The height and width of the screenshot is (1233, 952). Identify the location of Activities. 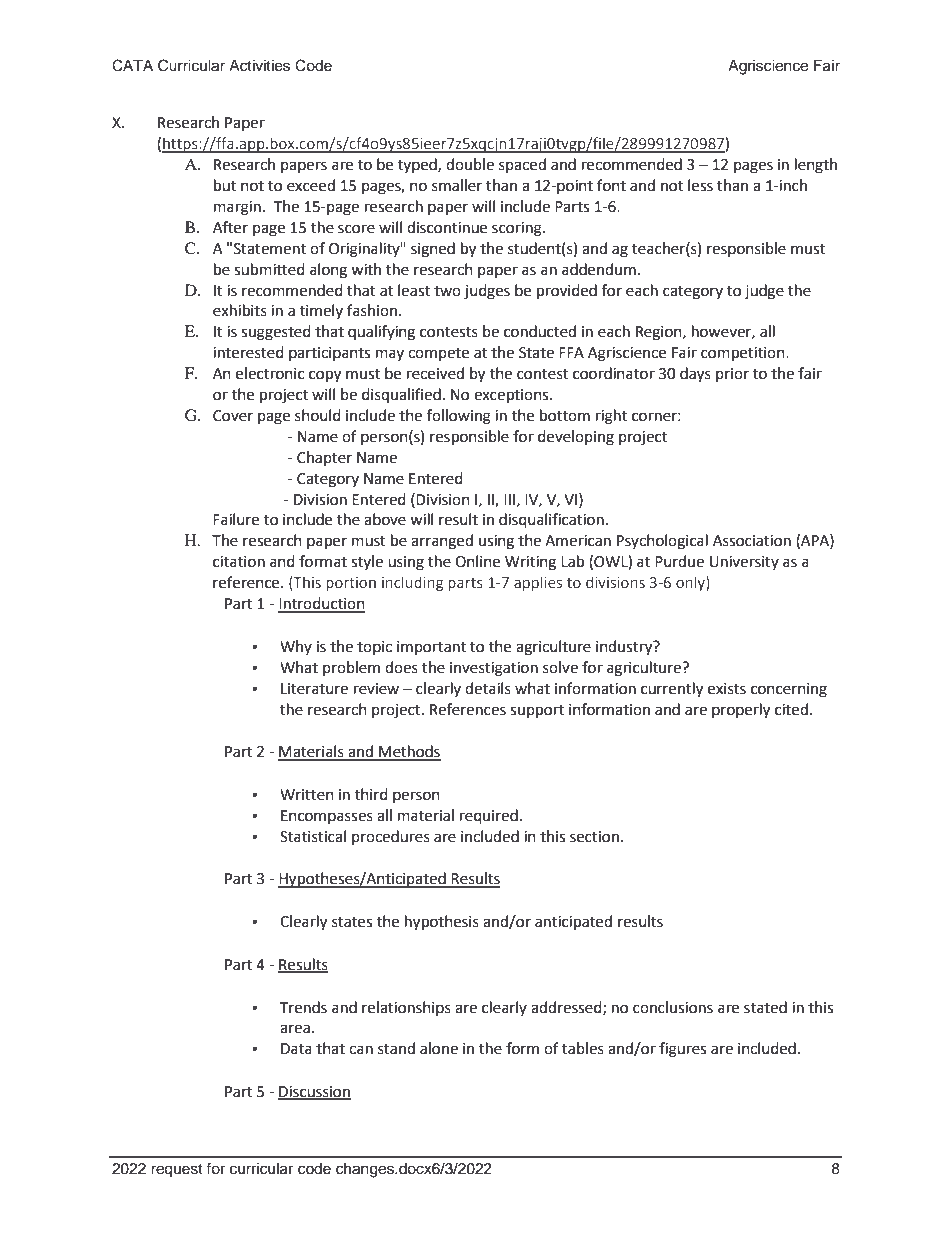
(259, 66).
